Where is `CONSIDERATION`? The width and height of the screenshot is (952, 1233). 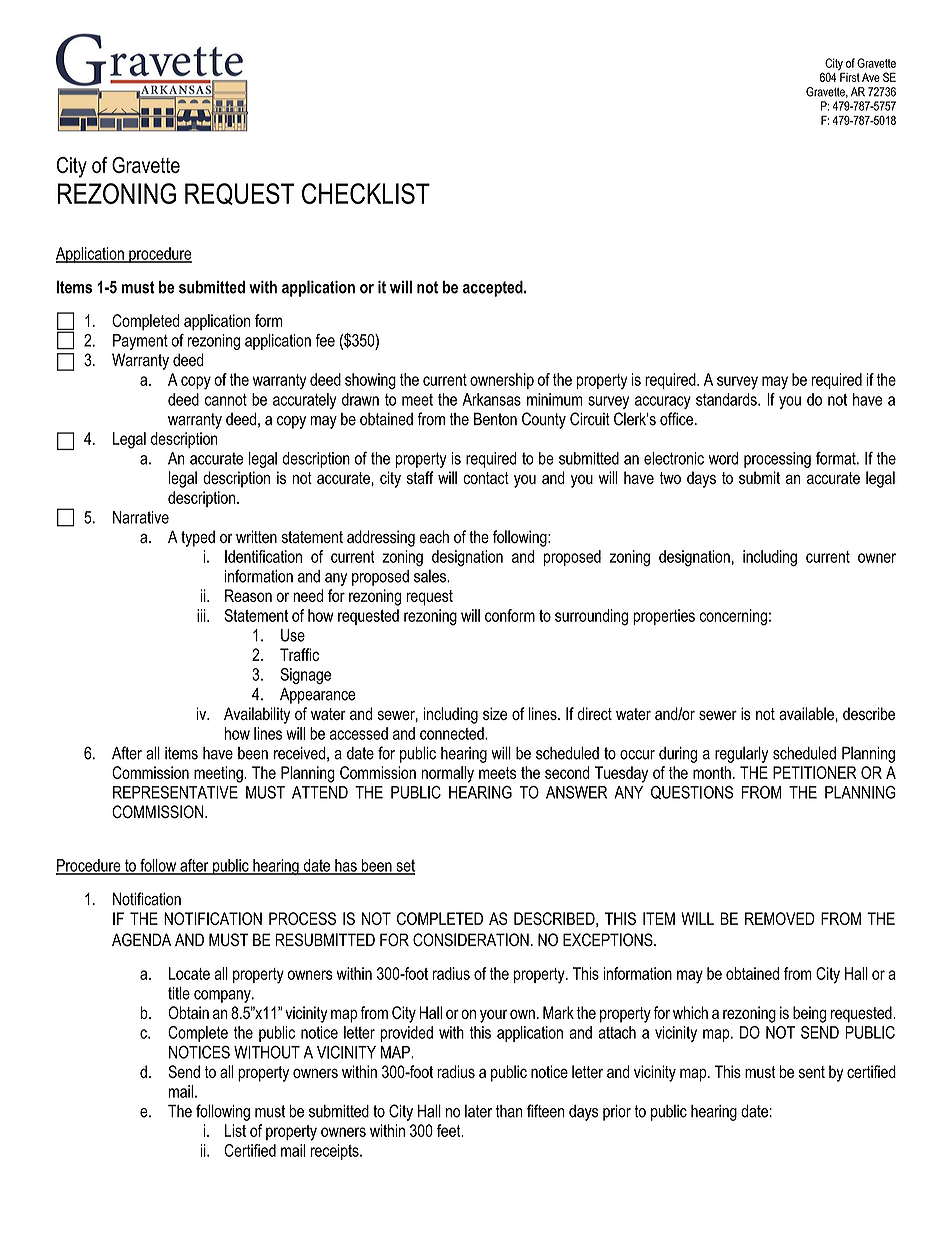 CONSIDERATION is located at coordinates (471, 940).
